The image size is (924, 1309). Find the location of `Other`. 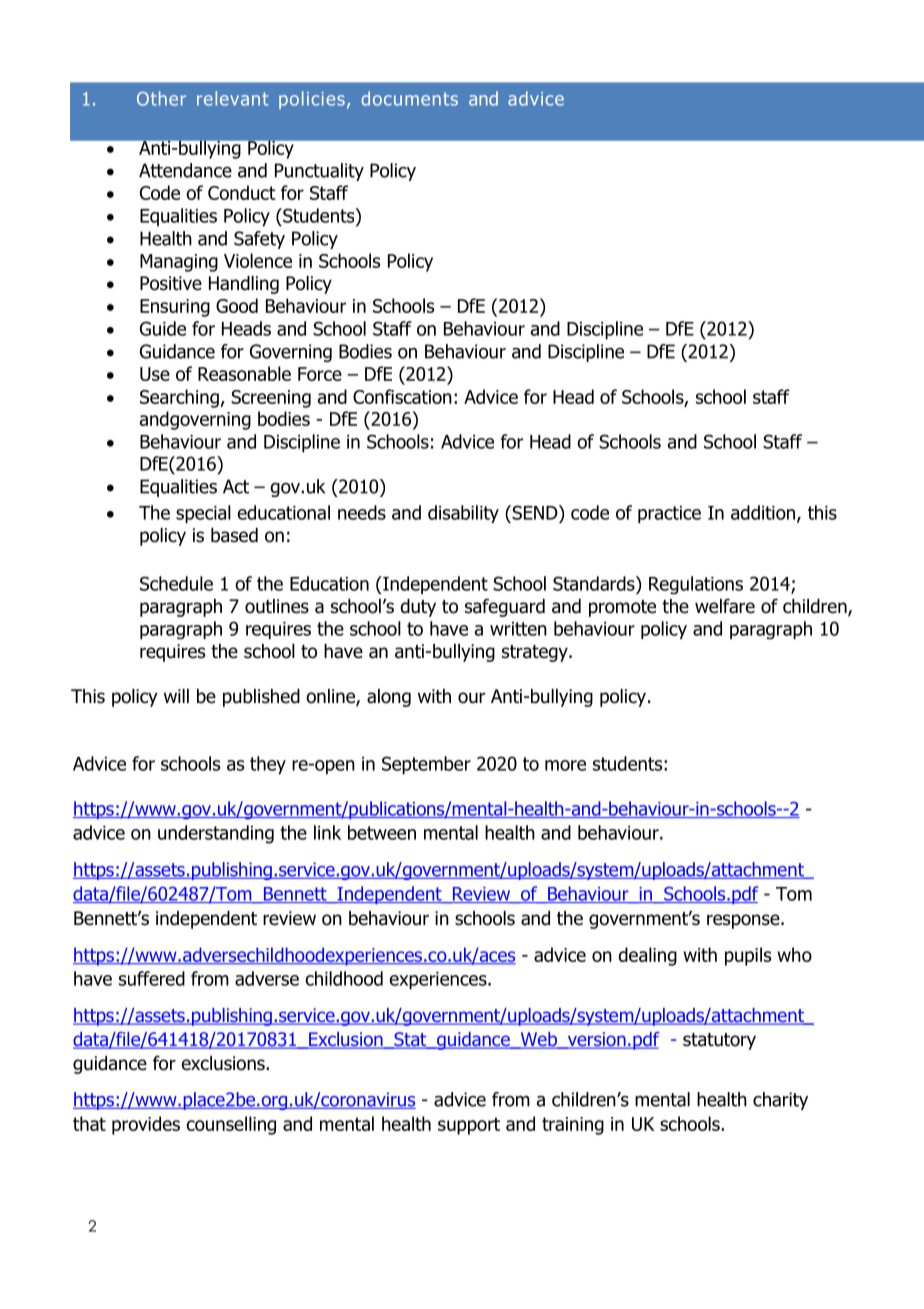

Other is located at coordinates (161, 98).
